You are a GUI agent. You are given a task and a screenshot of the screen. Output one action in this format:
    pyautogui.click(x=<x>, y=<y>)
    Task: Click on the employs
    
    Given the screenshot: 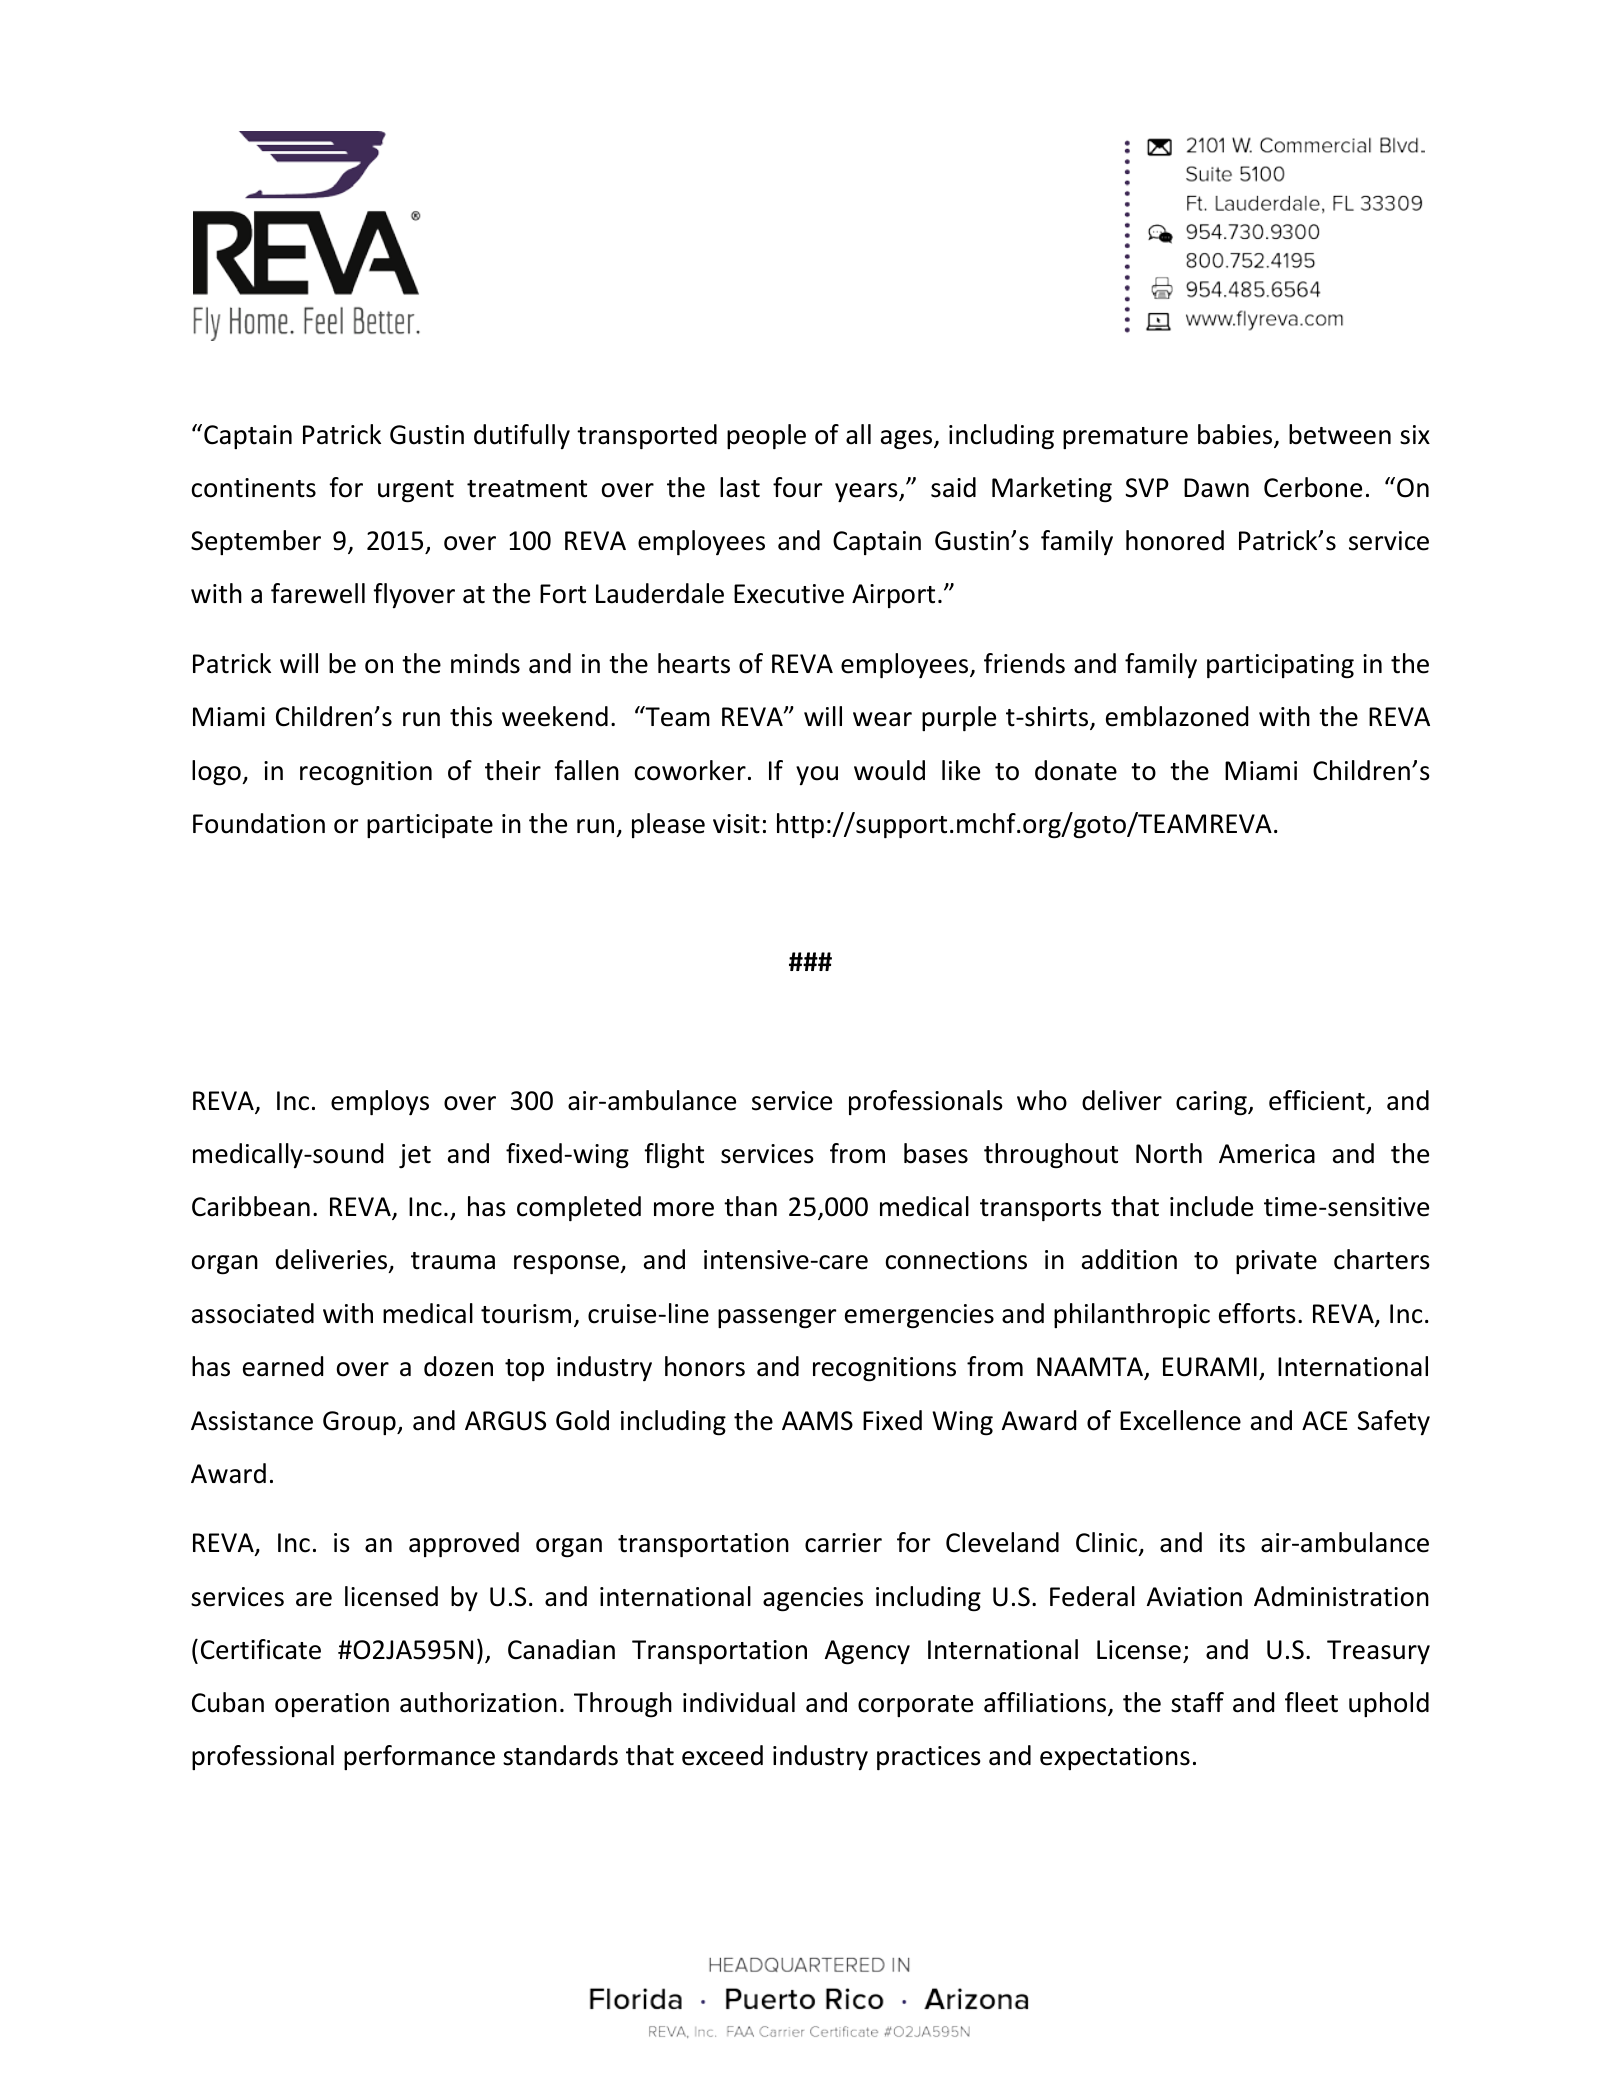 What is the action you would take?
    pyautogui.click(x=380, y=1102)
